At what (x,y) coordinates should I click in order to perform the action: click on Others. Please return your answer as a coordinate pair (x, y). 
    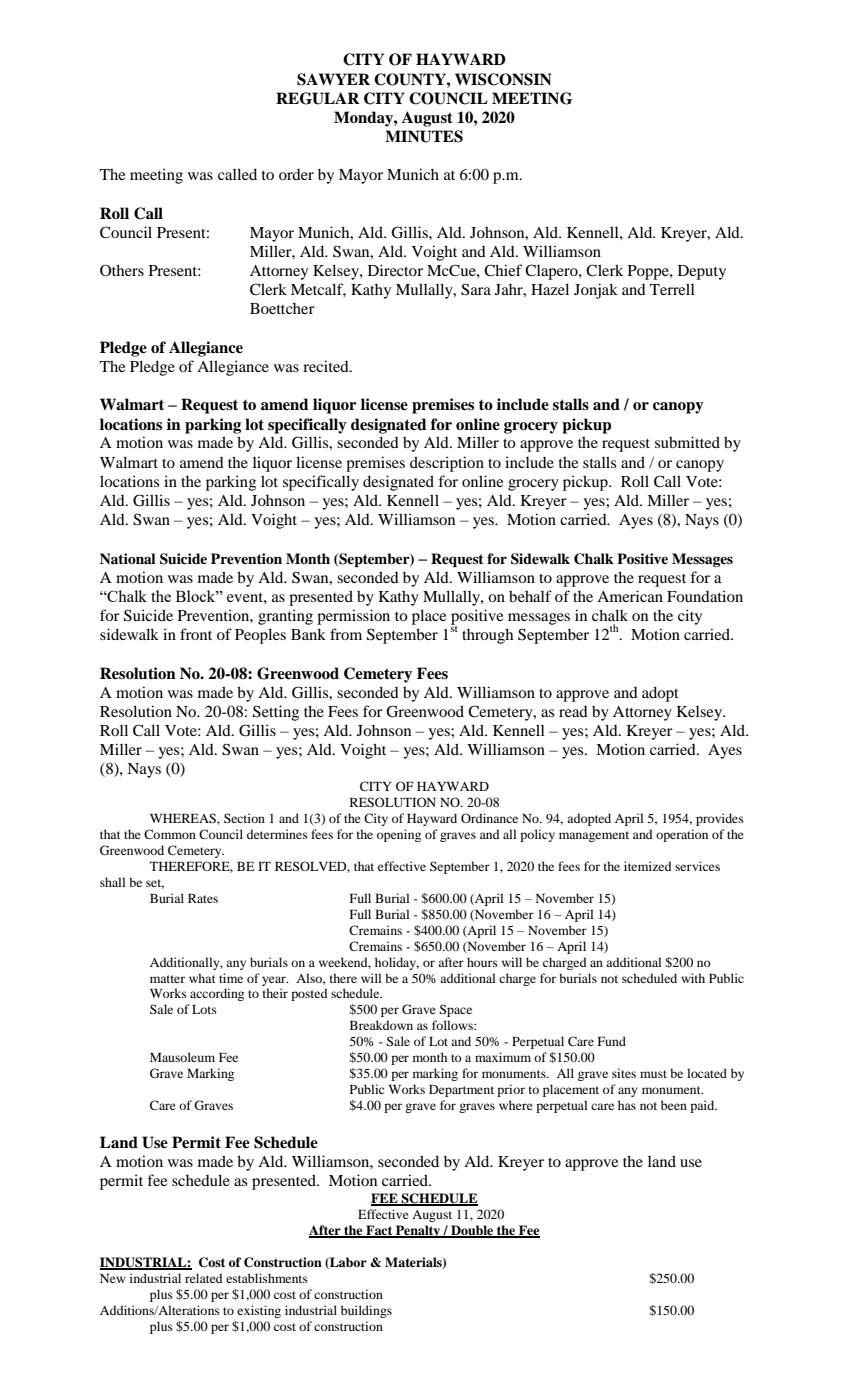
    Looking at the image, I should click on (122, 270).
